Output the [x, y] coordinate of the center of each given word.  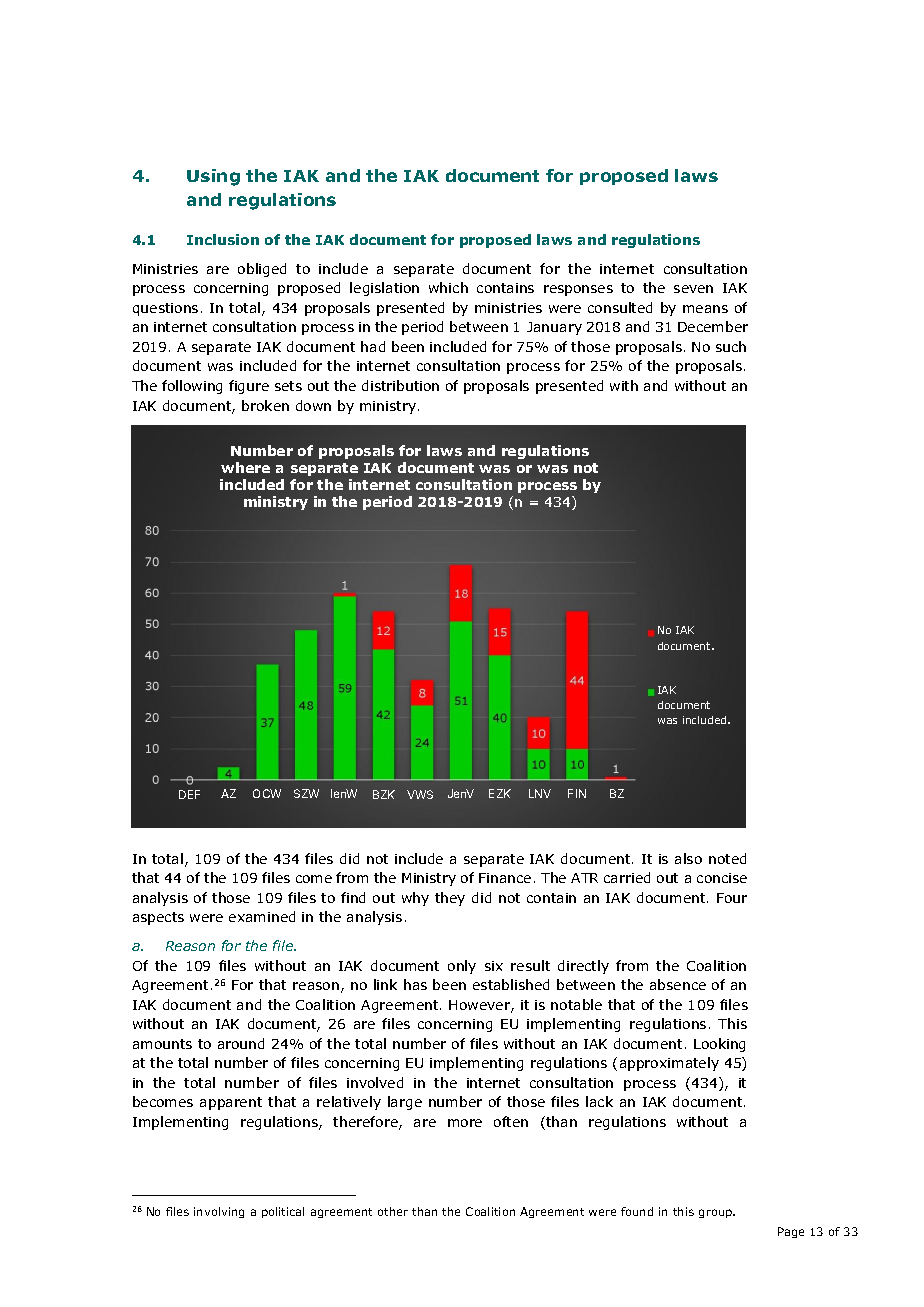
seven [693, 289]
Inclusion [223, 239]
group [717, 1213]
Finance [505, 878]
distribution [400, 385]
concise [722, 878]
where [245, 467]
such [731, 346]
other [393, 1211]
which [448, 287]
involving [219, 1212]
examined [262, 916]
